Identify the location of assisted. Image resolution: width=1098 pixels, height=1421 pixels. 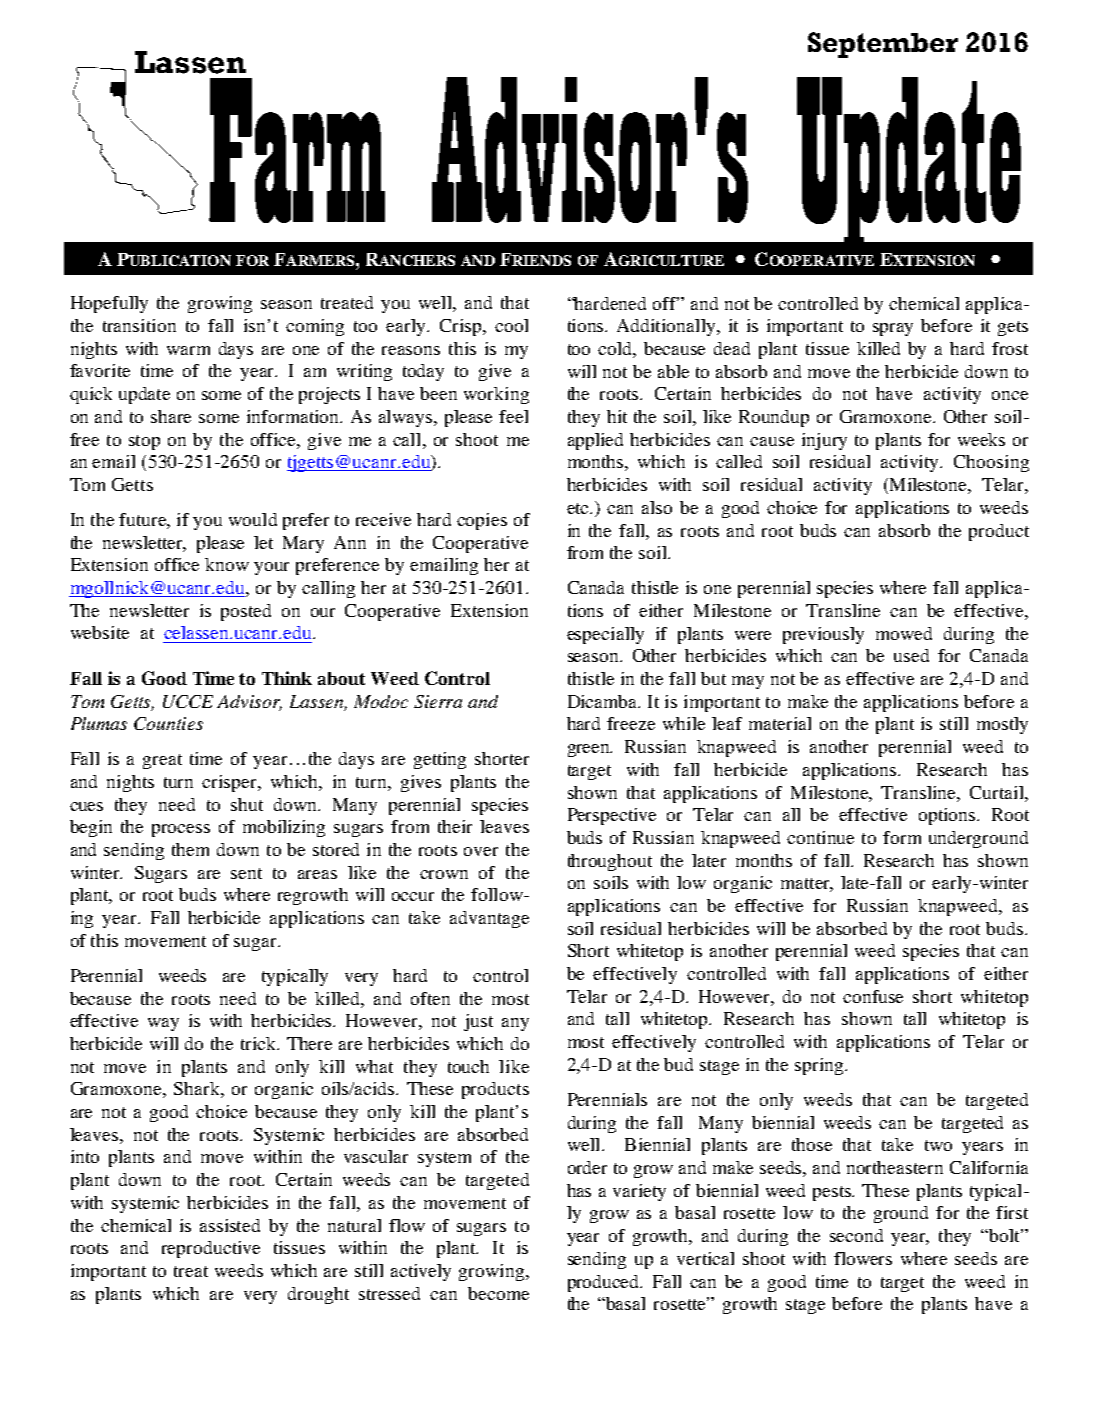
(230, 1225).
